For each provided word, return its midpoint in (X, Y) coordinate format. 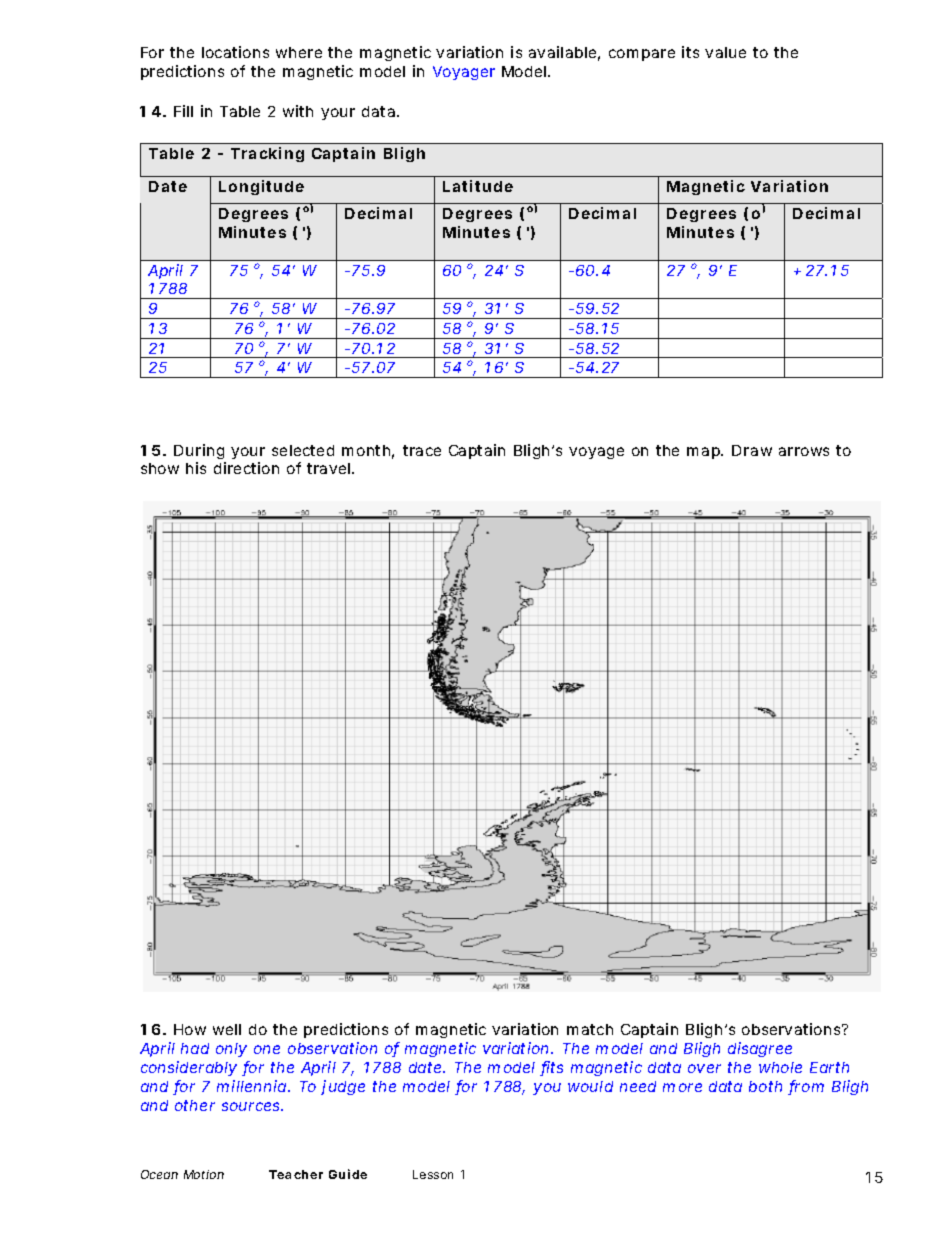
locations (235, 52)
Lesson (433, 1174)
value (725, 52)
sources (252, 1106)
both (765, 1086)
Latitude (478, 186)
